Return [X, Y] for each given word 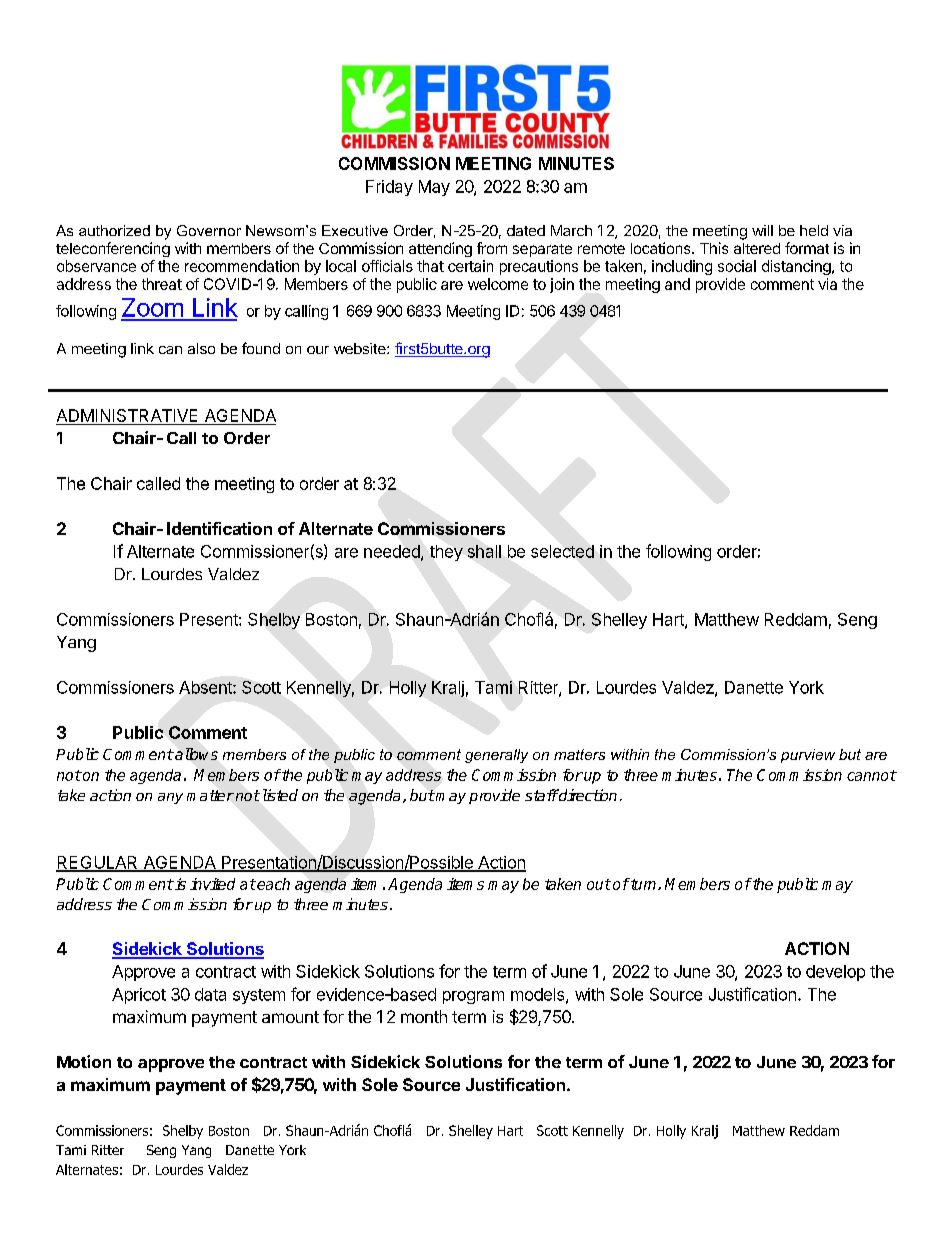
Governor [209, 230]
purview [808, 756]
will [762, 230]
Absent [206, 687]
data [210, 994]
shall [484, 551]
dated [526, 230]
